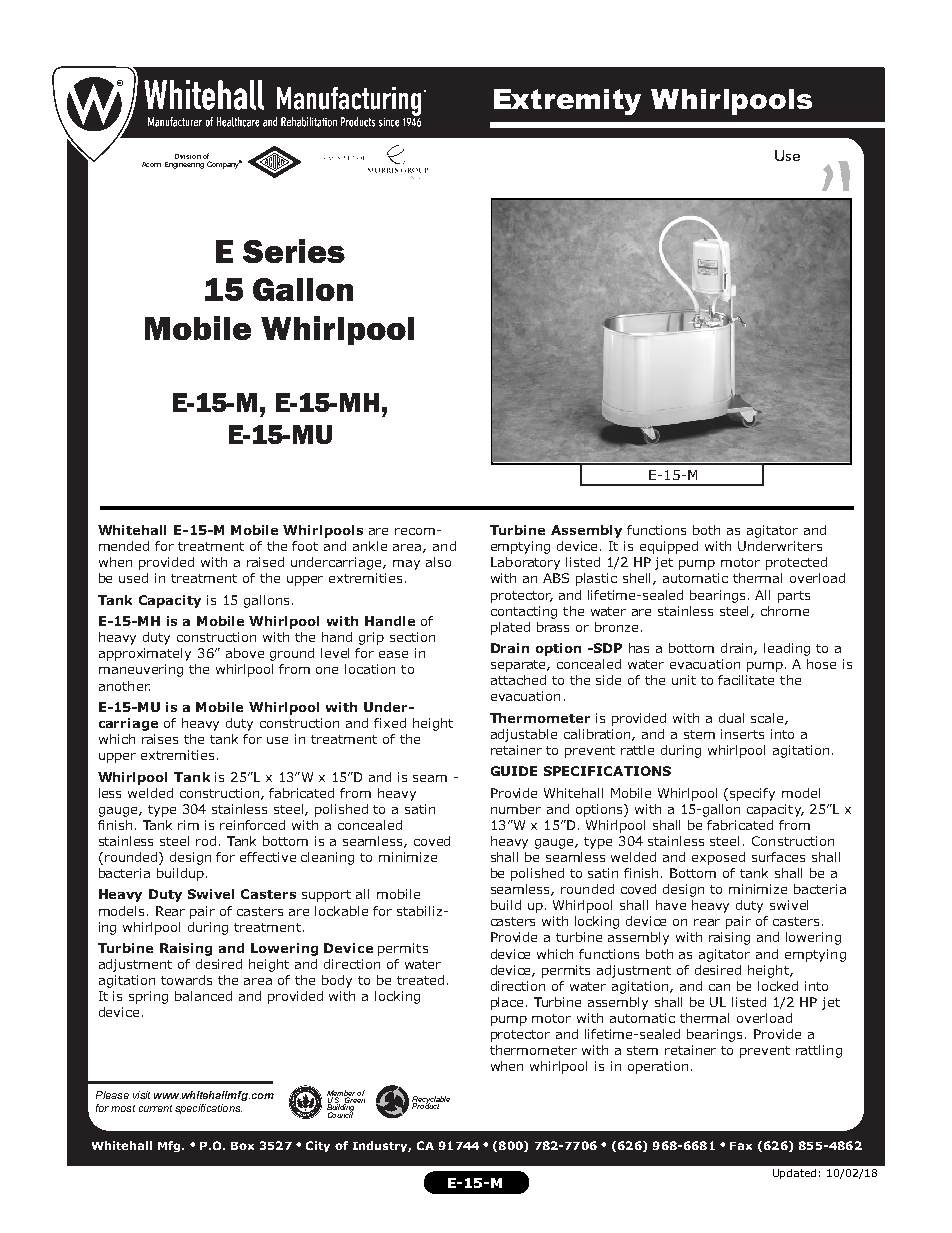 The width and height of the screenshot is (952, 1233). Describe the element at coordinates (567, 102) in the screenshot. I see `Extremity` at that location.
